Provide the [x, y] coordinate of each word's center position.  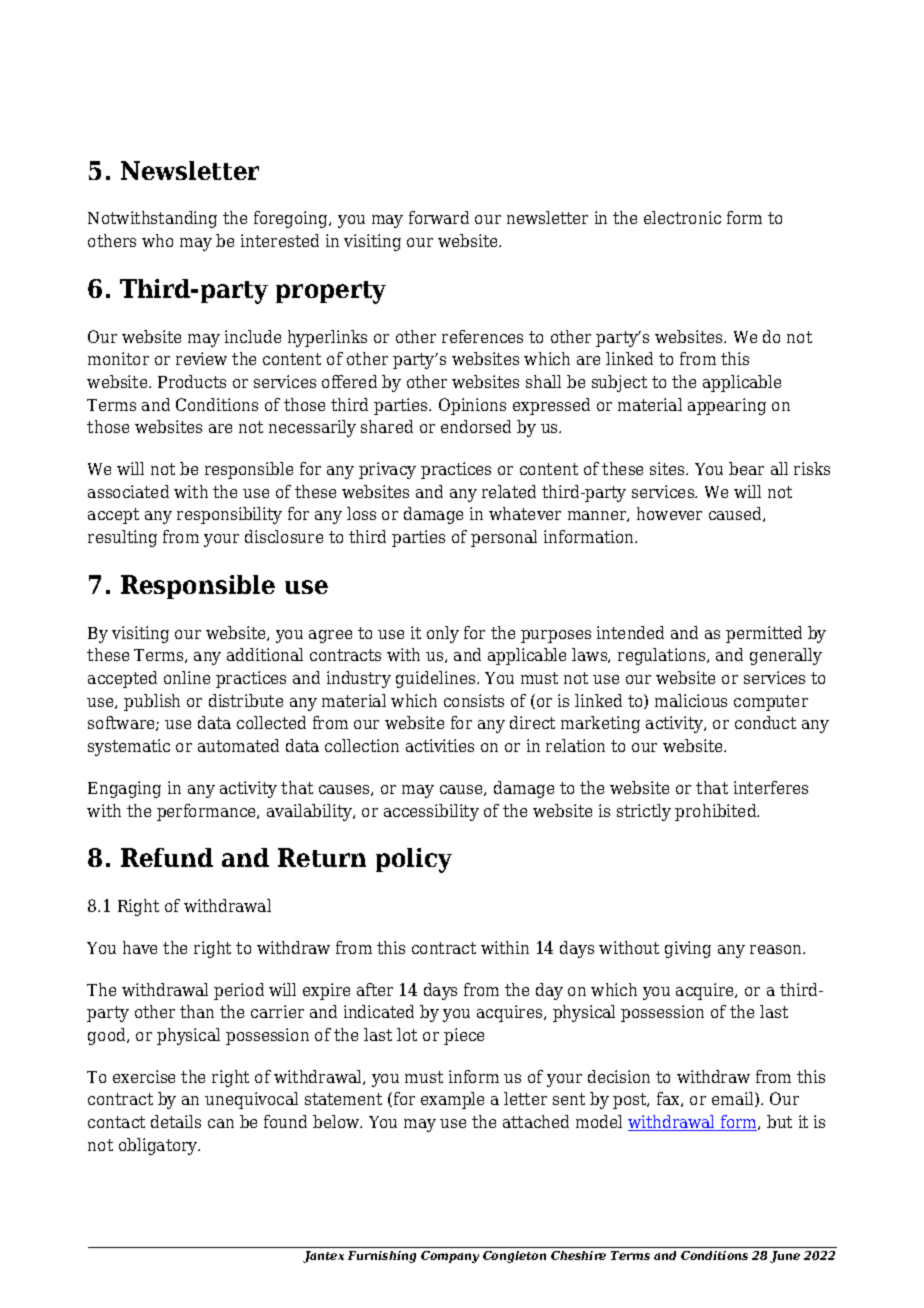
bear [746, 468]
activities [440, 745]
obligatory [159, 1146]
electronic [682, 217]
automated [238, 745]
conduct [765, 722]
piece [464, 1036]
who [157, 240]
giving [688, 949]
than [197, 1011]
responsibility [229, 515]
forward [439, 217]
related [509, 491]
